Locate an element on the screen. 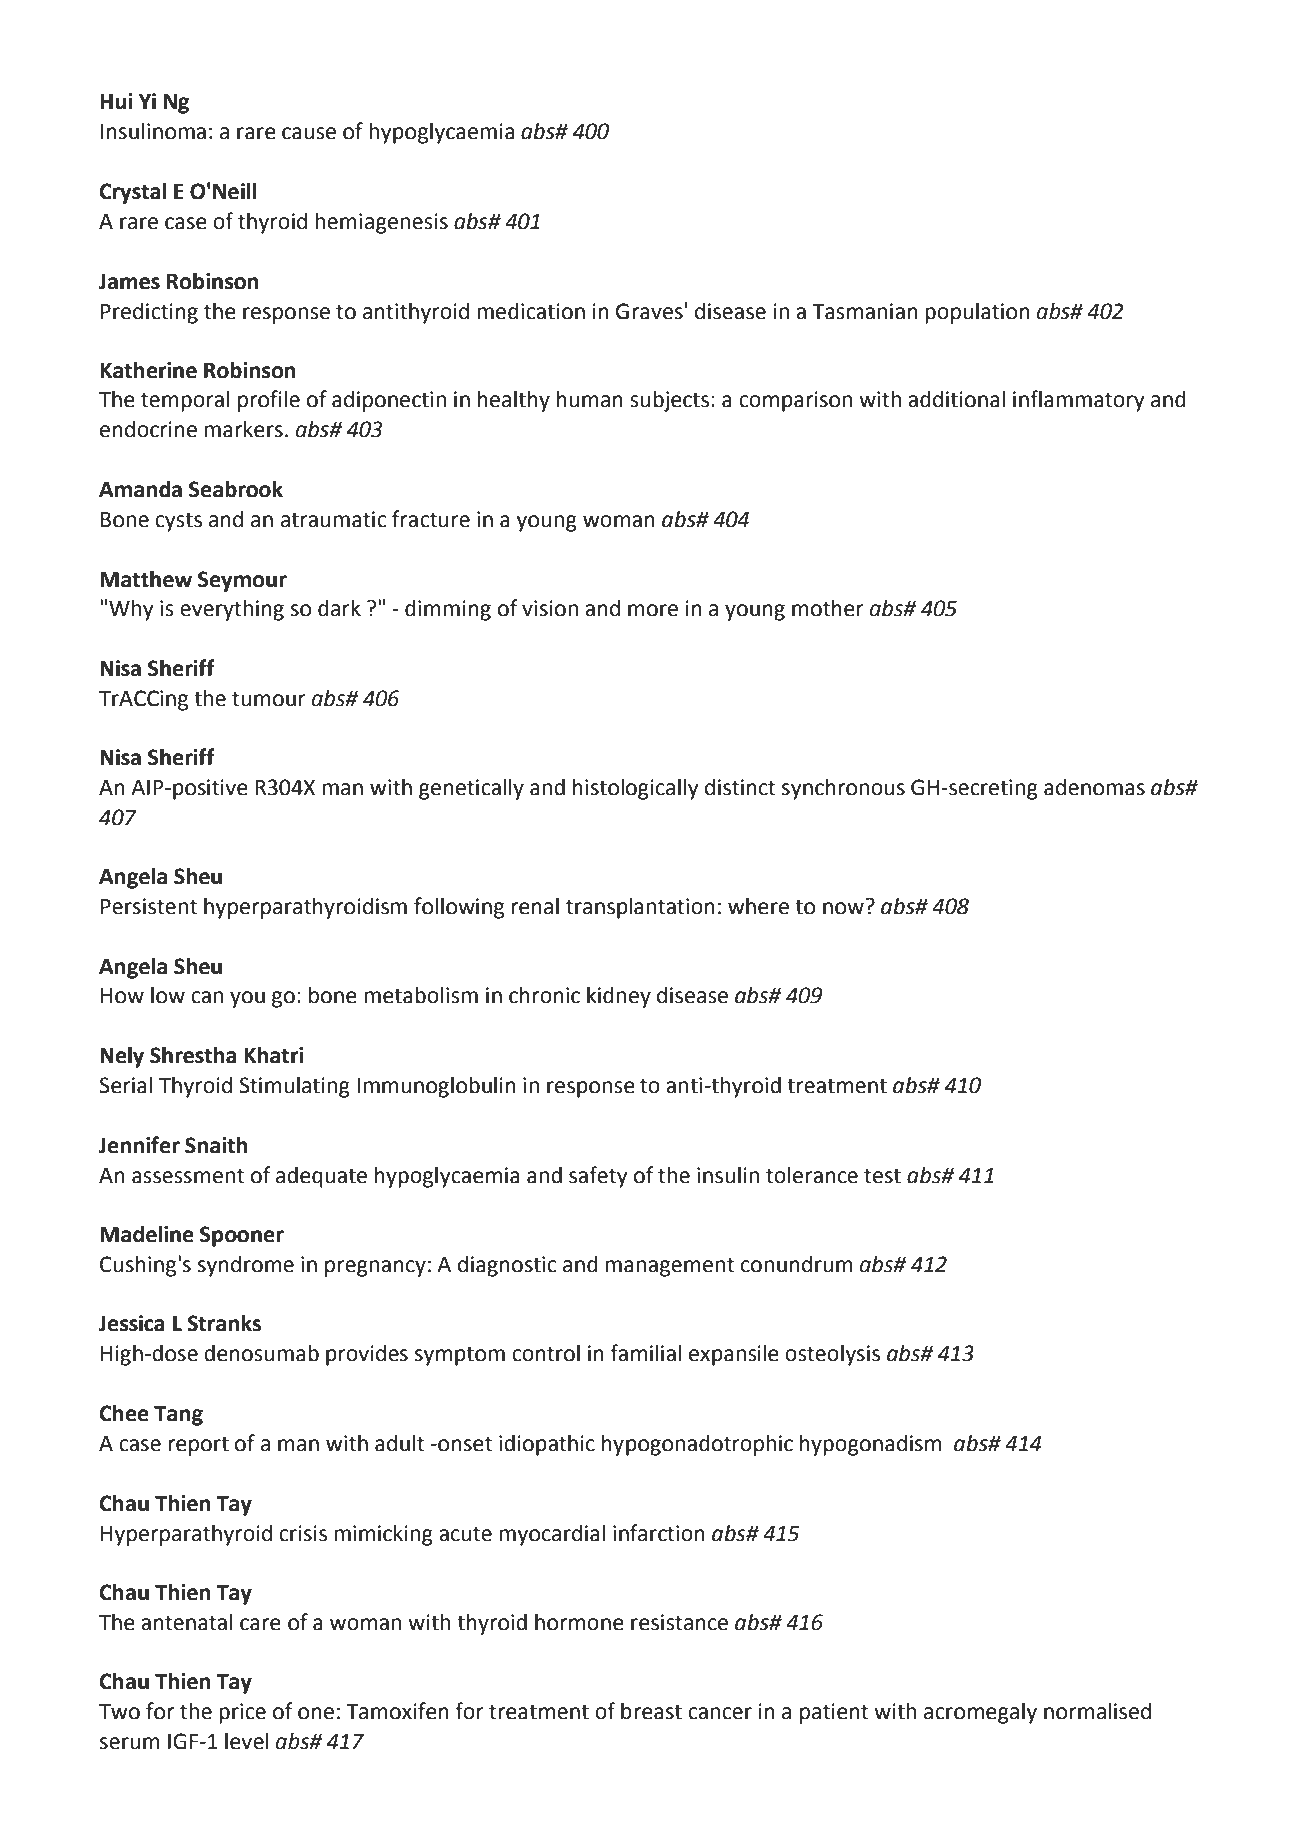  chronic is located at coordinates (544, 995).
